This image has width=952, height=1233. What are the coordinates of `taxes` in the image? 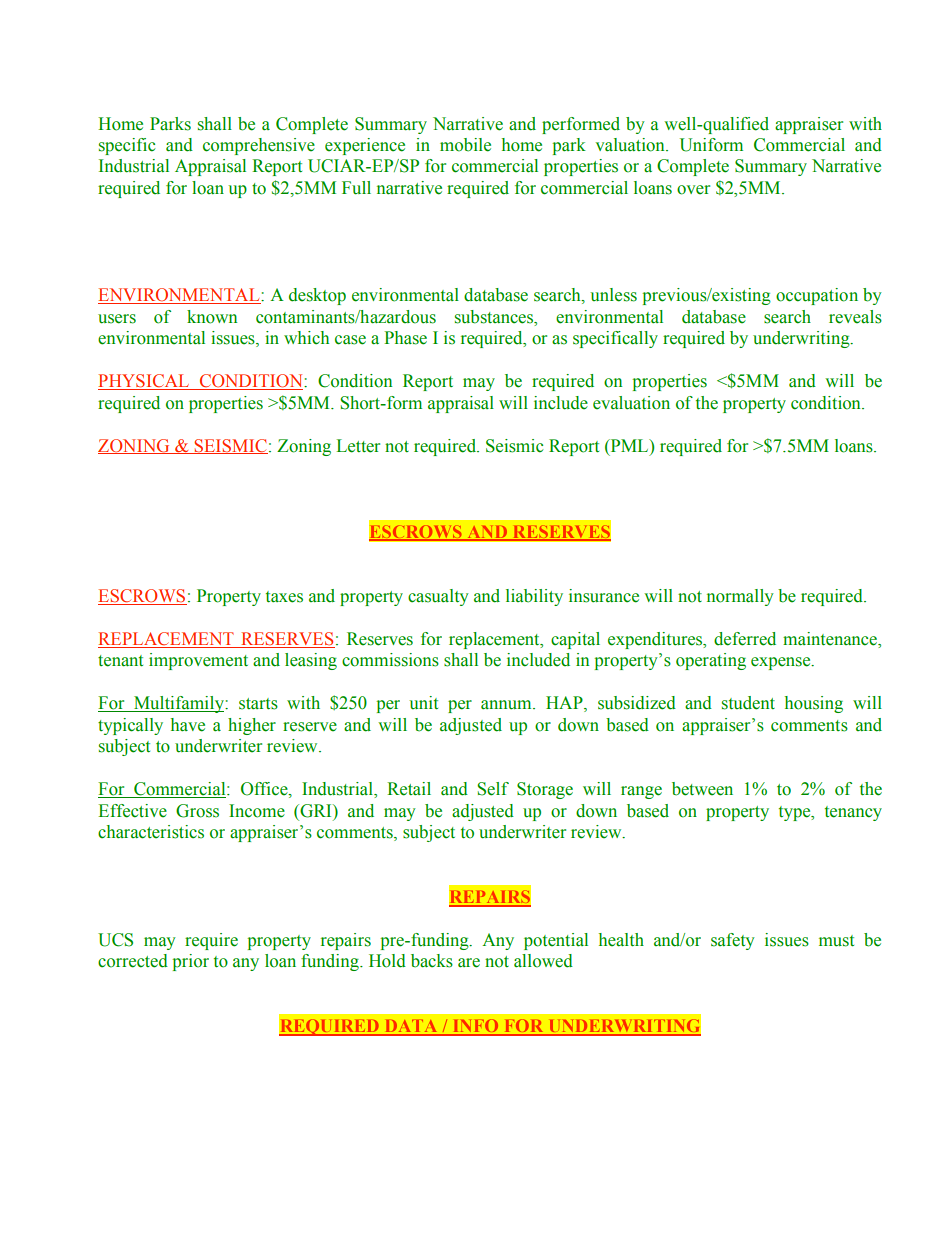 It's located at (284, 597).
